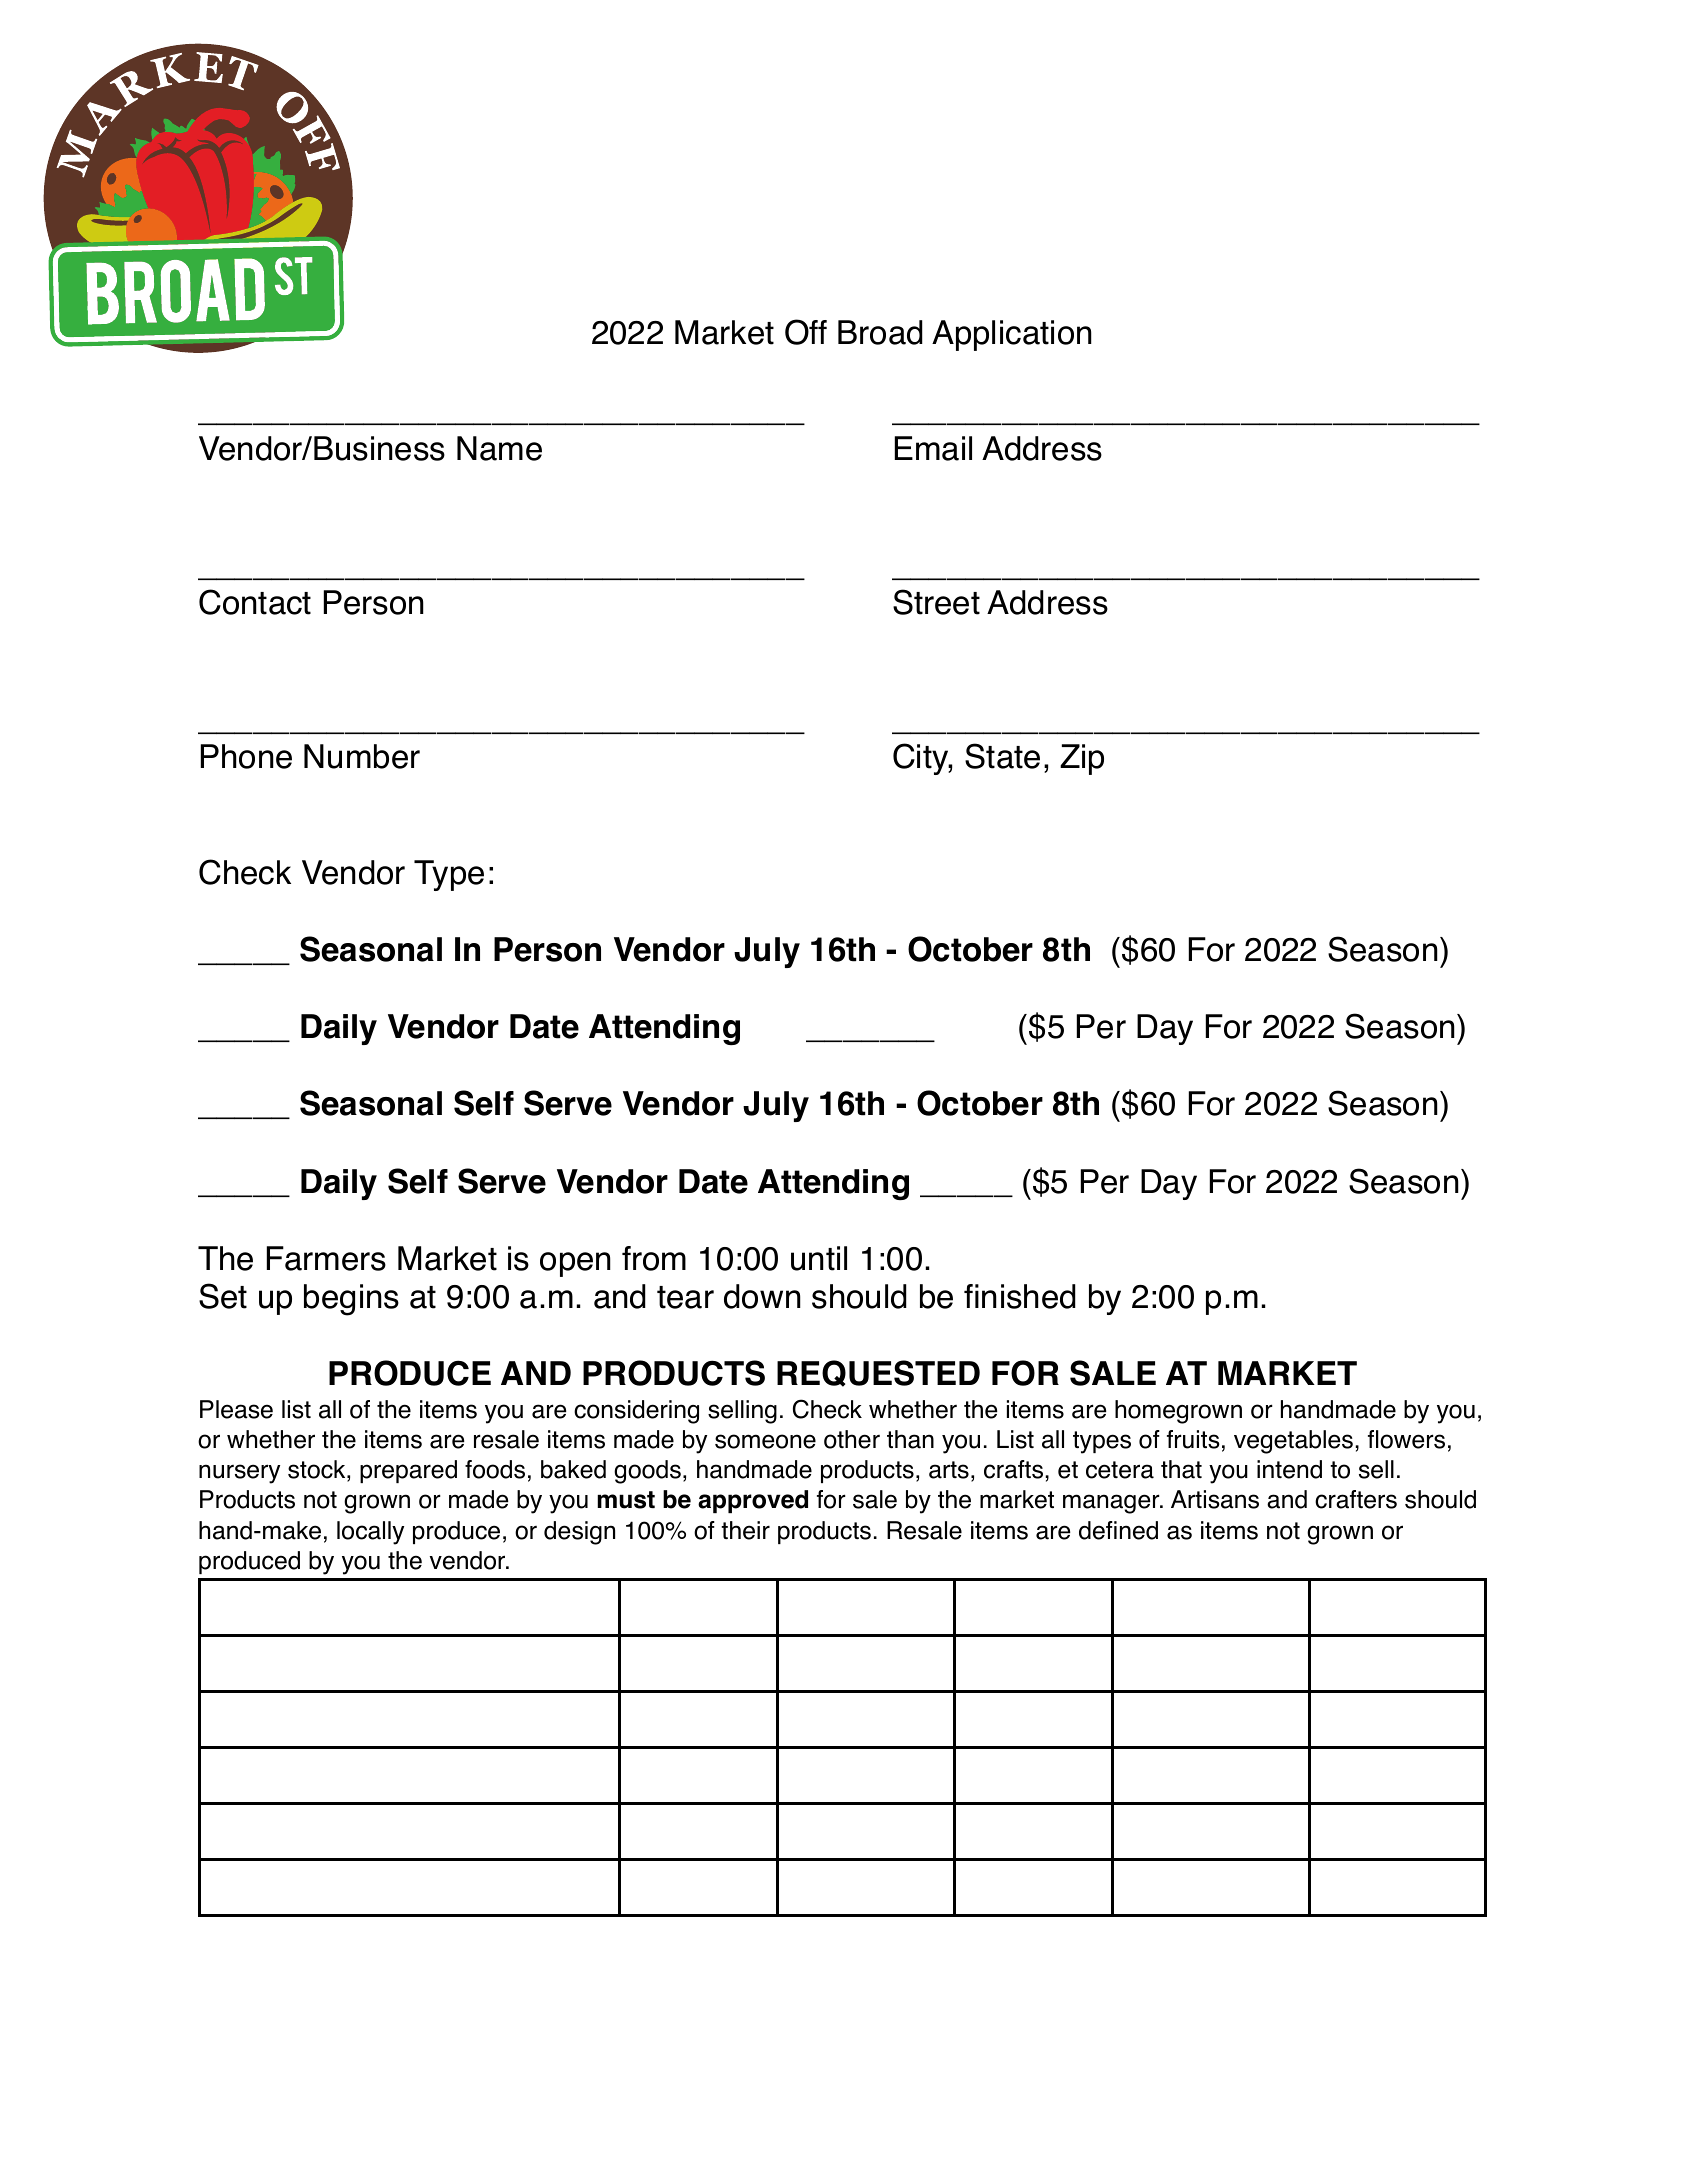 The width and height of the page is (1685, 2181). I want to click on Application, so click(1012, 335).
